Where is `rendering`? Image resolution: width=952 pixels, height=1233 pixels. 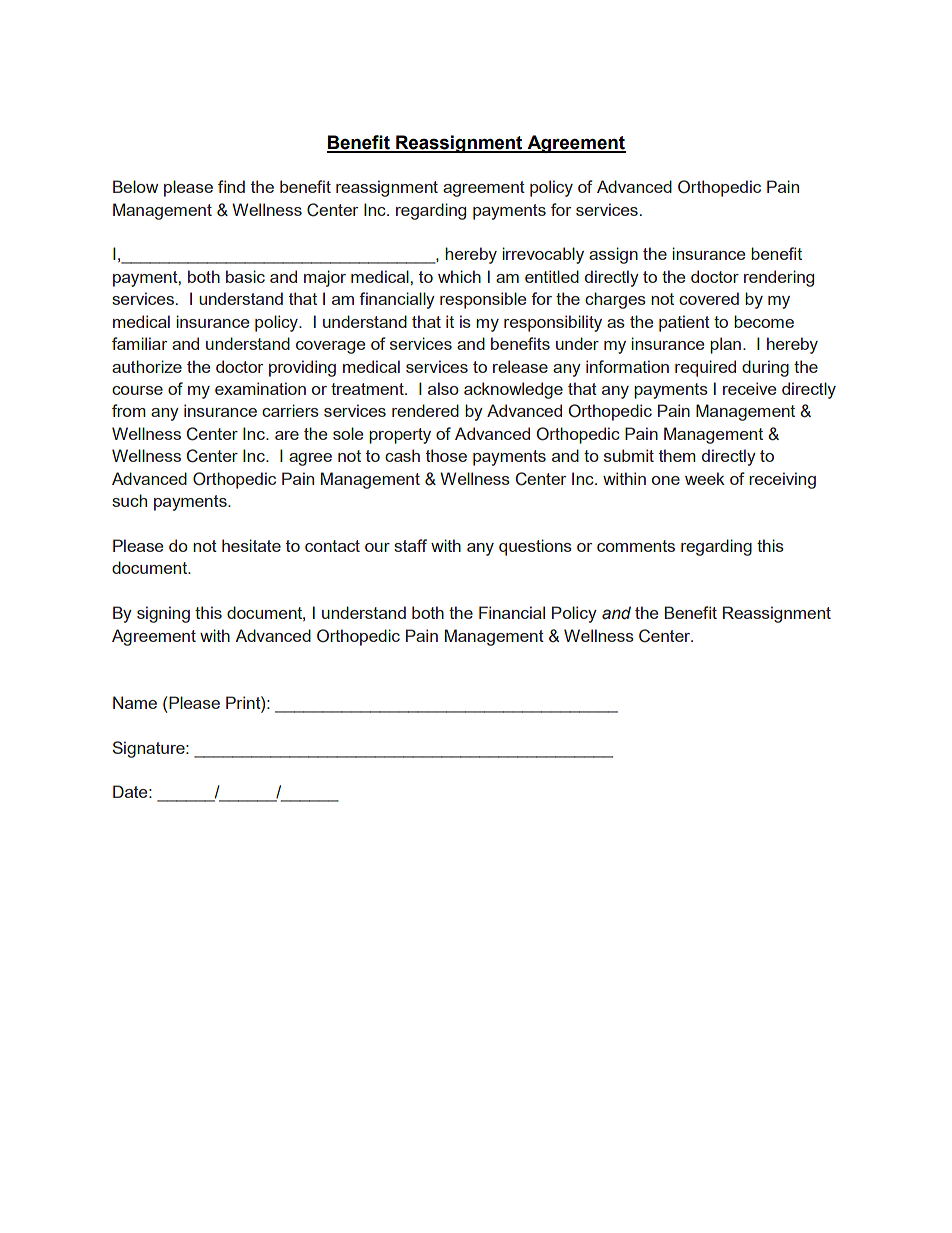 rendering is located at coordinates (779, 278).
